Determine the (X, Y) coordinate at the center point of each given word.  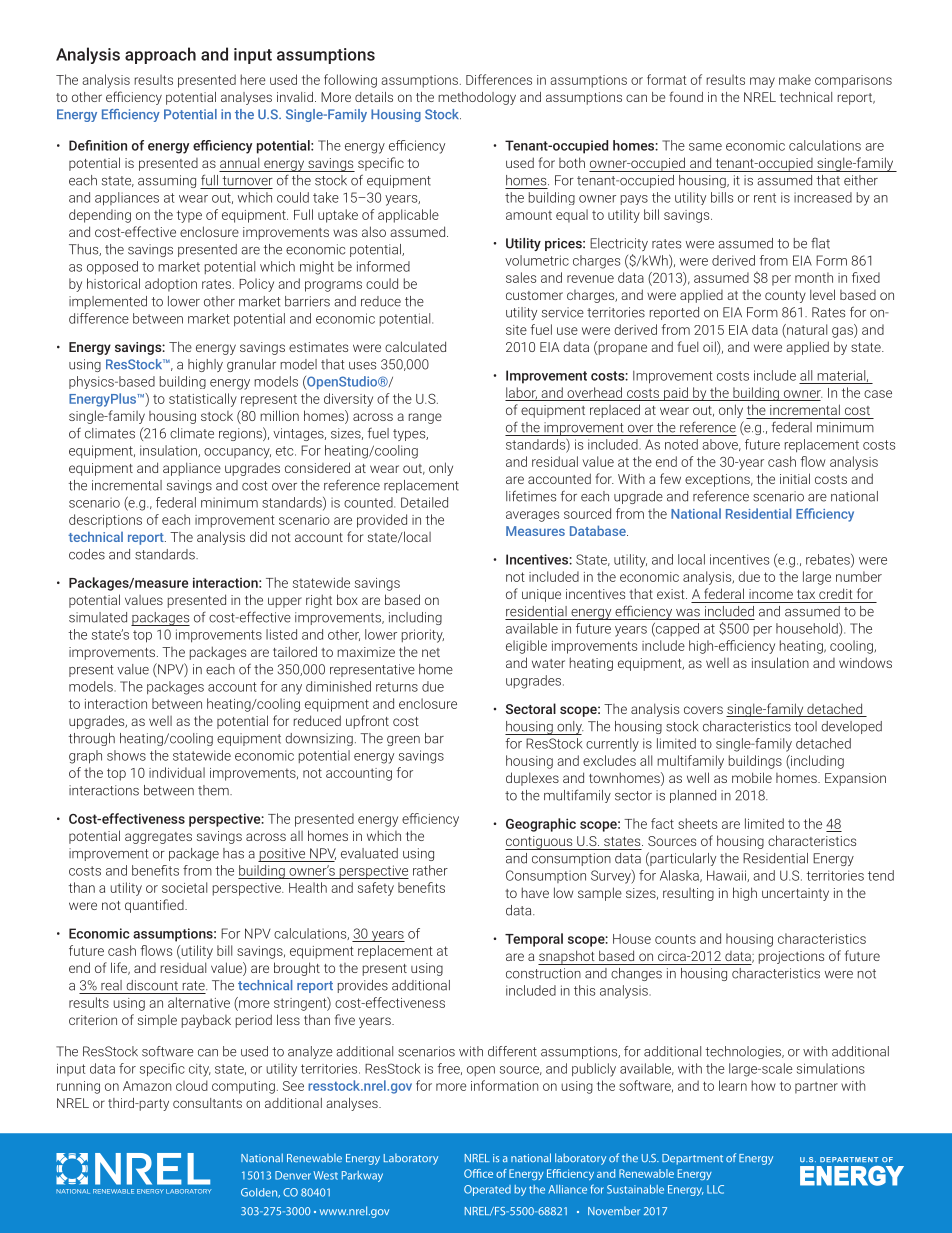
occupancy (237, 453)
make (795, 79)
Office (478, 1173)
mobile (752, 777)
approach (160, 55)
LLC (715, 1189)
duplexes (532, 779)
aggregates (158, 838)
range (425, 418)
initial (795, 478)
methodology (477, 98)
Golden (260, 1193)
